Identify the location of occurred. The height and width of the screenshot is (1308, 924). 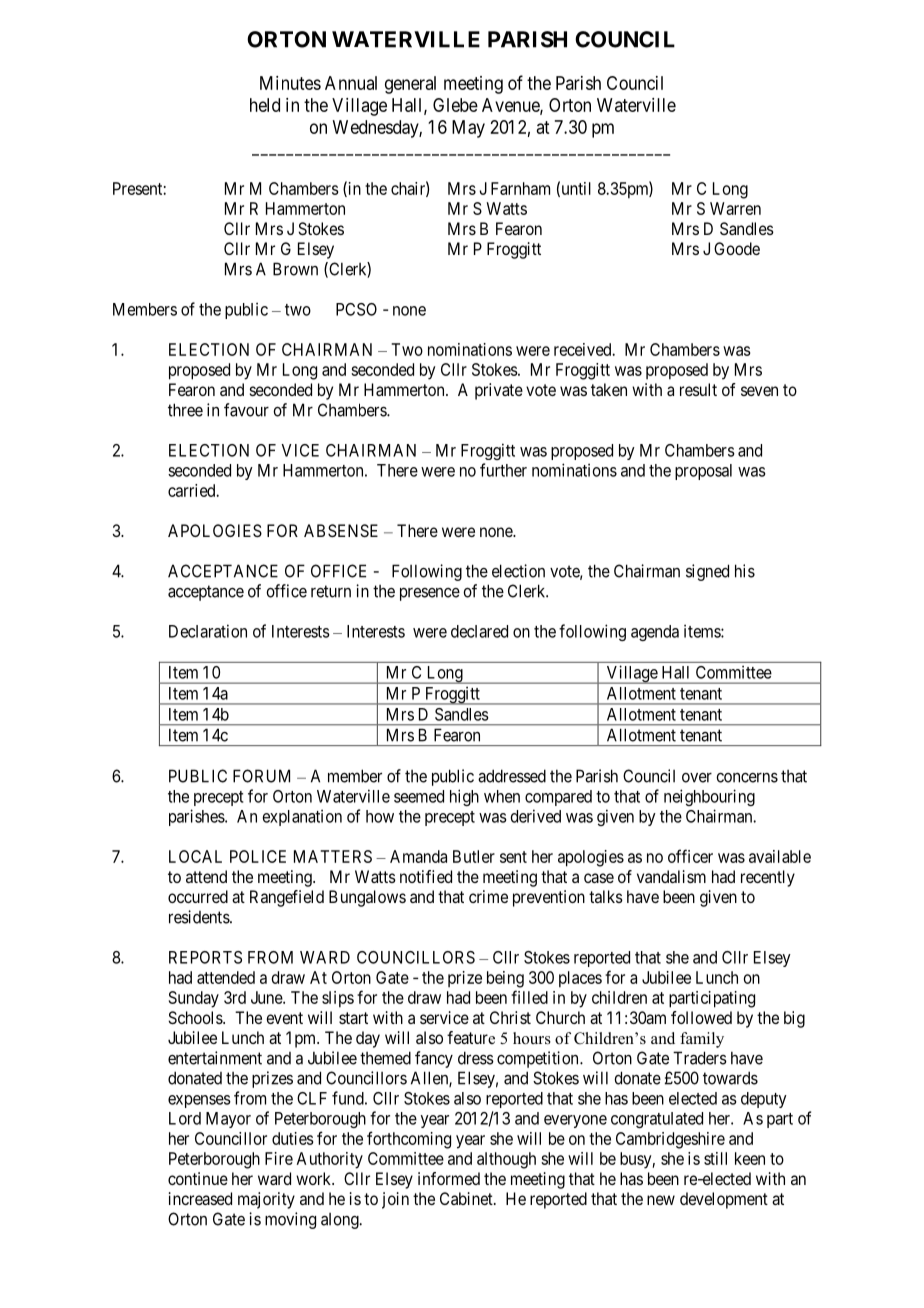
(198, 896).
